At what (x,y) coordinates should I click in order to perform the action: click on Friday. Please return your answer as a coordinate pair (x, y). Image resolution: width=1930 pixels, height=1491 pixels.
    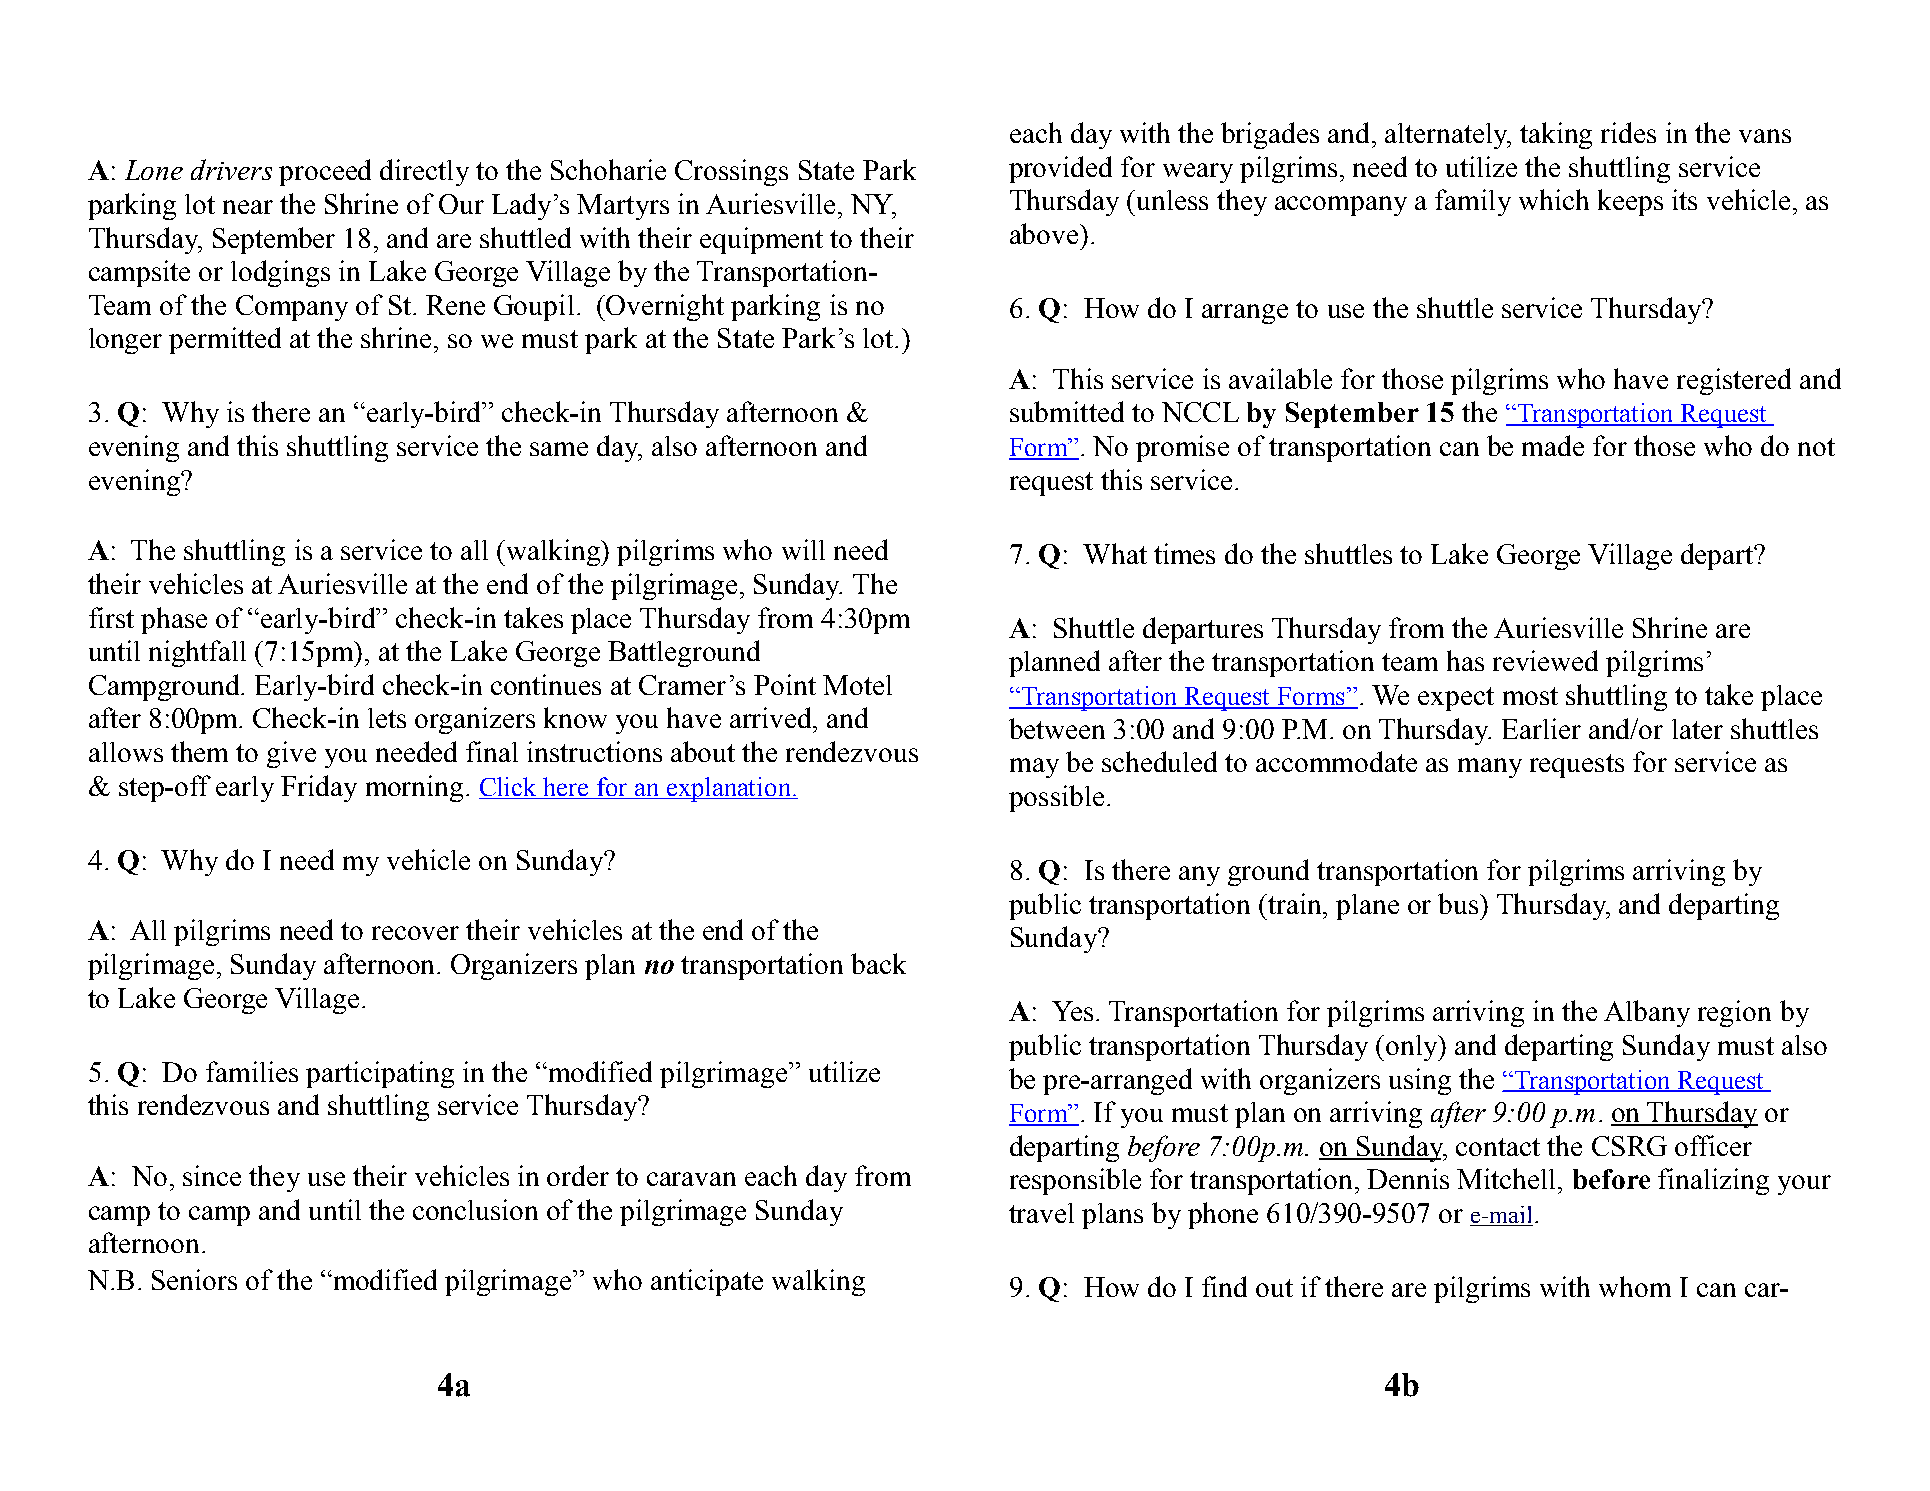
    Looking at the image, I should click on (319, 788).
